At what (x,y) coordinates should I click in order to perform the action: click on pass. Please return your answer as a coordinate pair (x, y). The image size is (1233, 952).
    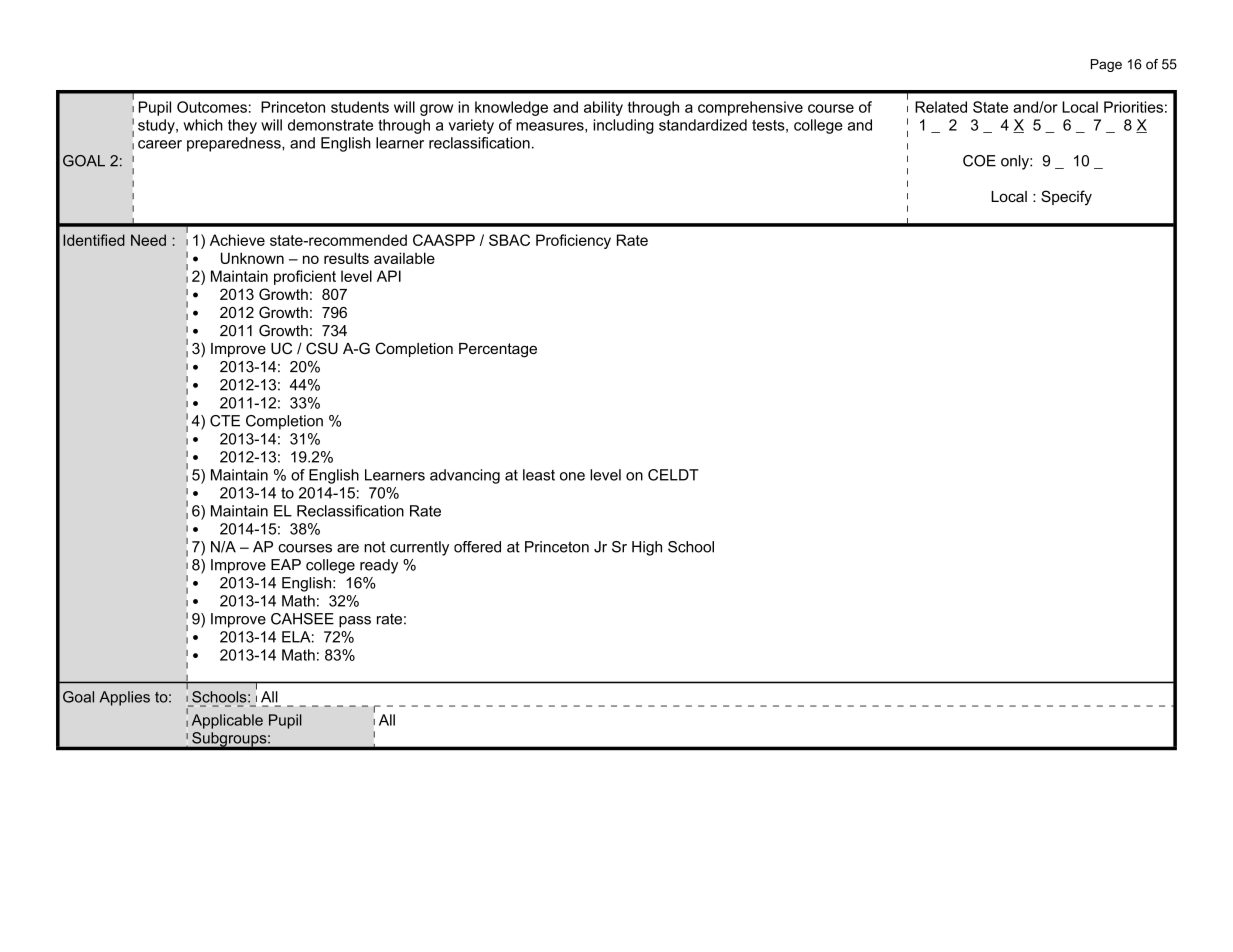
    Looking at the image, I should click on (355, 622).
